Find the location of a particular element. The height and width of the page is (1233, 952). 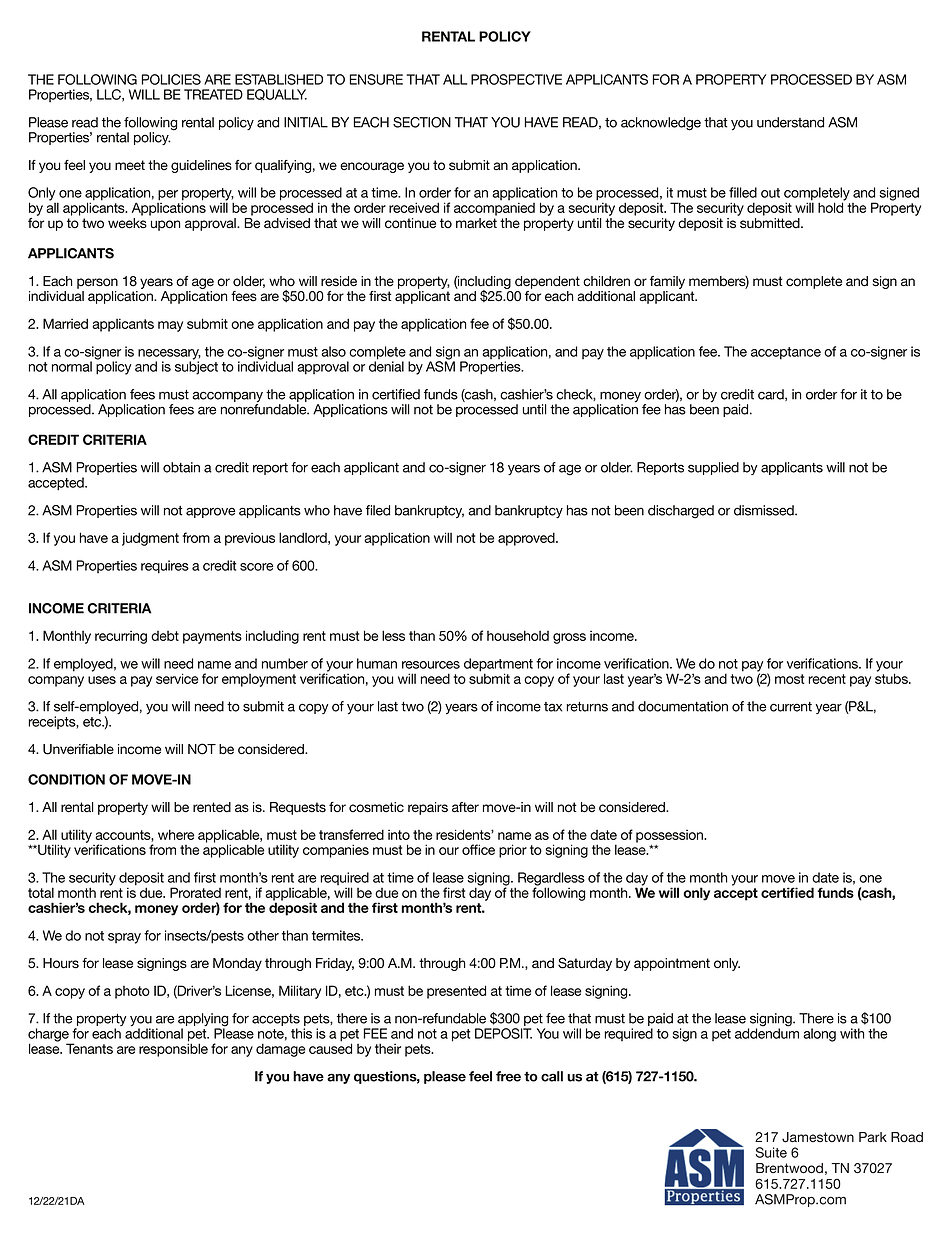

after is located at coordinates (465, 807).
